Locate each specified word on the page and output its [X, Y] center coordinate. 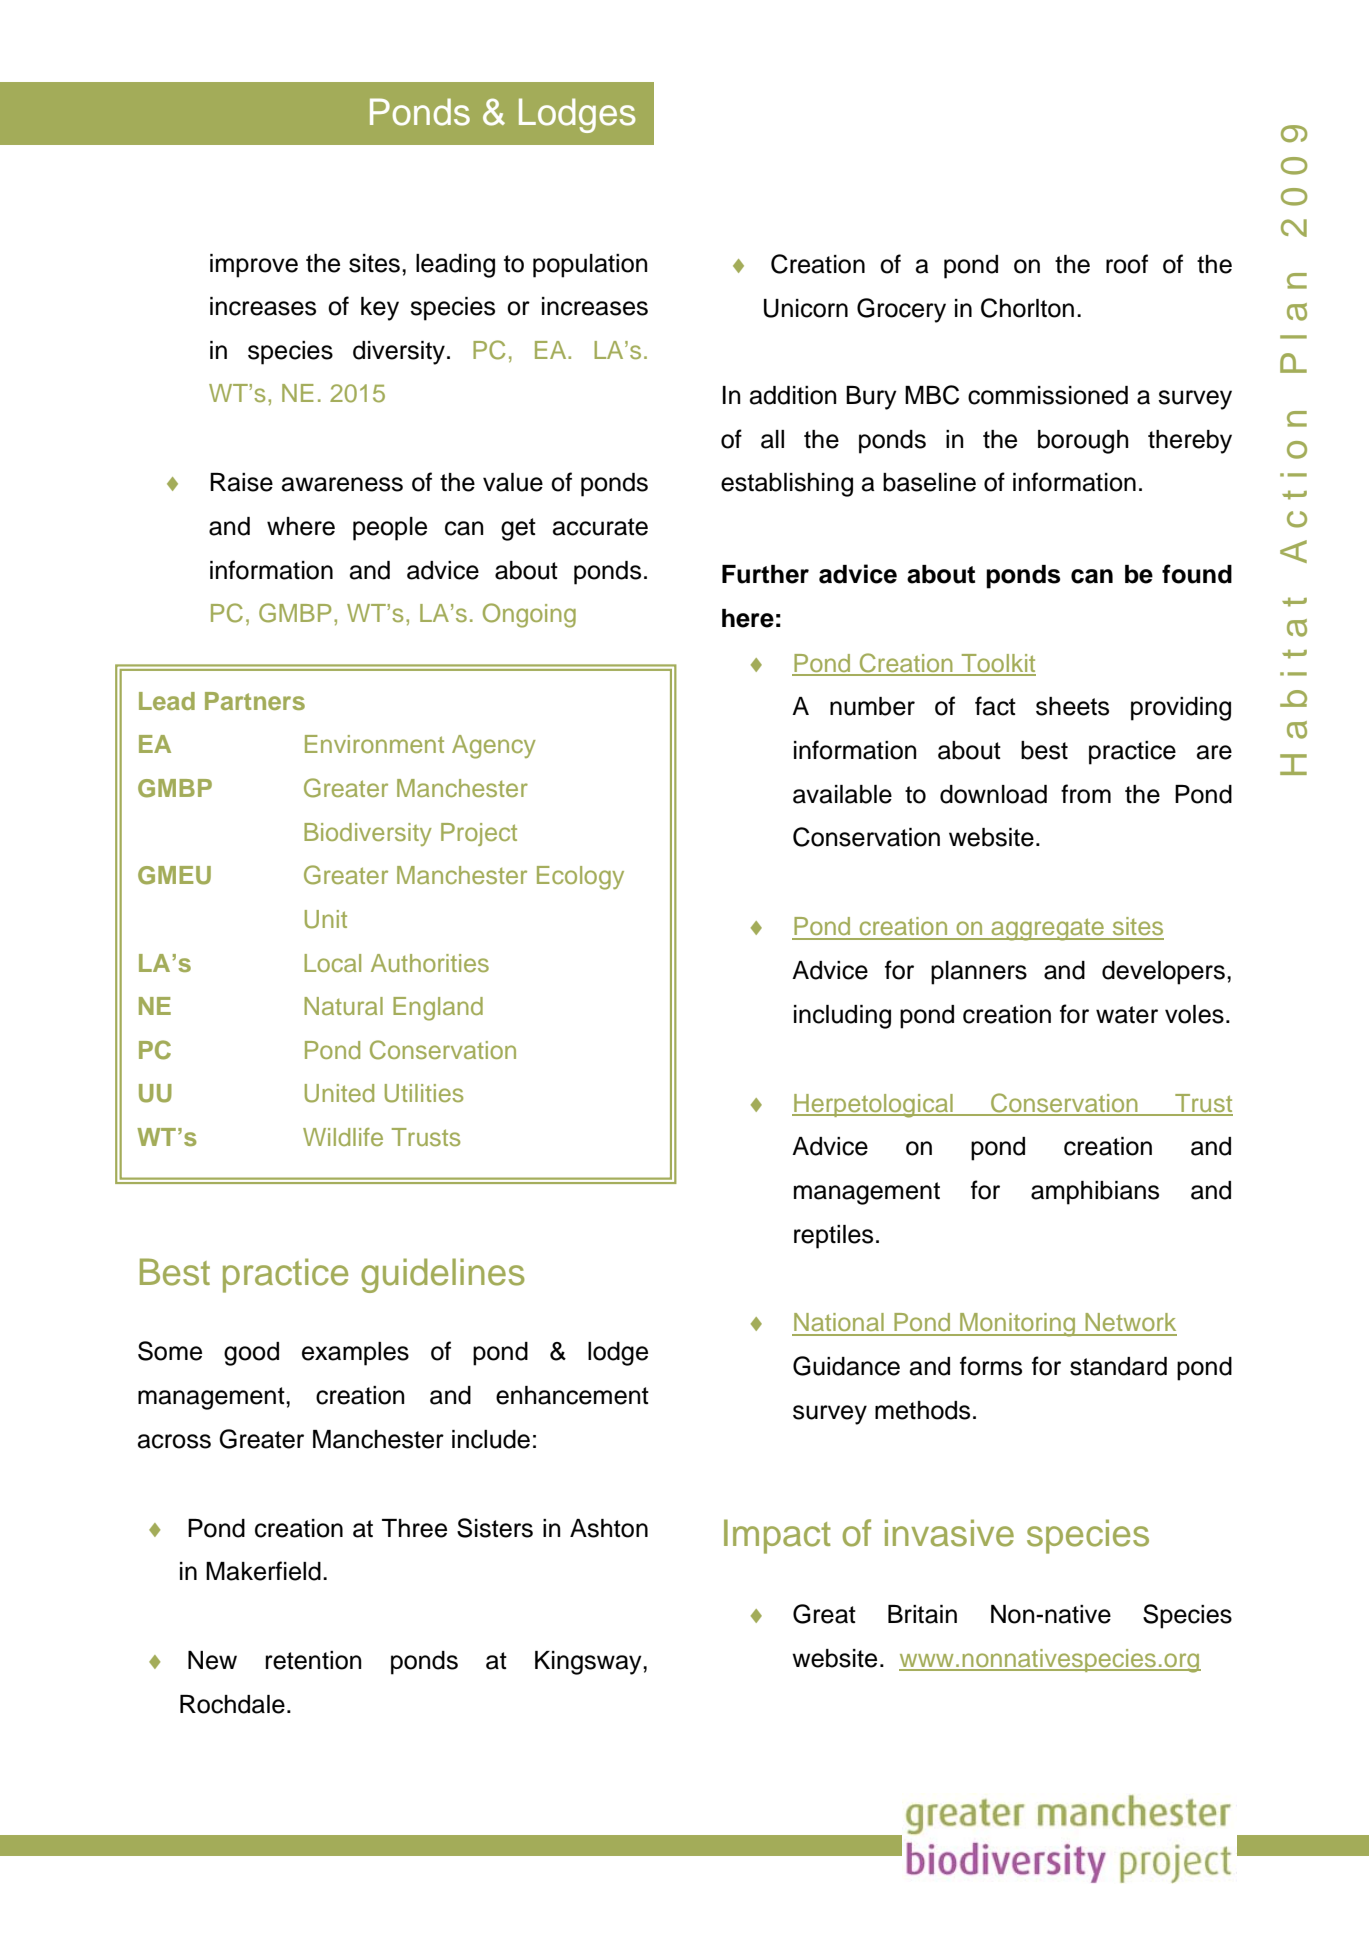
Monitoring [1018, 1325]
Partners [255, 701]
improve [254, 266]
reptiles [833, 1237]
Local [332, 963]
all [772, 439]
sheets [1072, 706]
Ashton [609, 1528]
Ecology [580, 878]
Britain [922, 1614]
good [251, 1354]
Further [765, 574]
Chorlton [1027, 308]
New [212, 1660]
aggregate [1047, 929]
